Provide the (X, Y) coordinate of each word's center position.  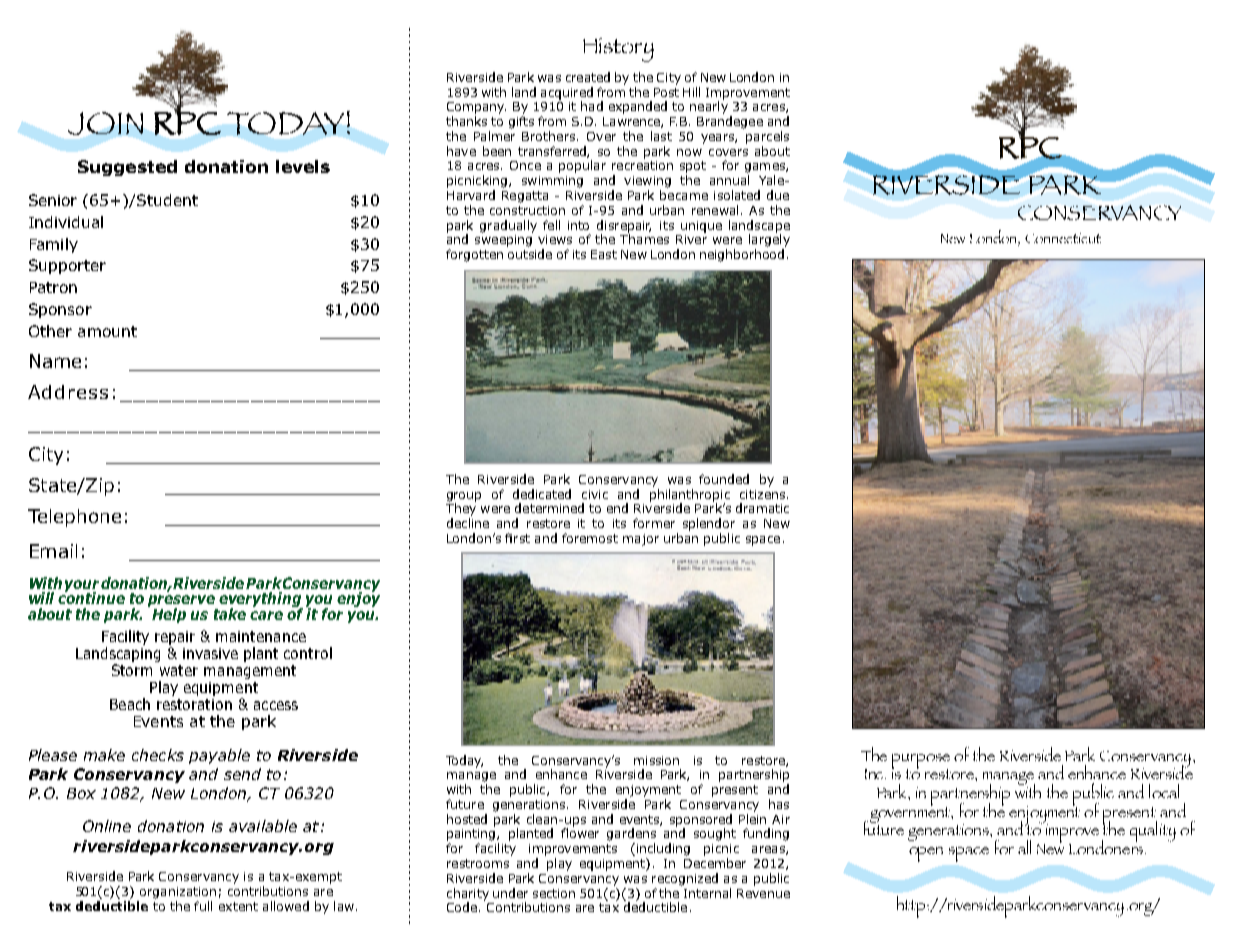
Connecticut (1063, 238)
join (105, 123)
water (179, 670)
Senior (53, 200)
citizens (762, 494)
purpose (921, 762)
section (554, 893)
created (588, 77)
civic (595, 494)
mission (656, 760)
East (604, 254)
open (926, 854)
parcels (767, 137)
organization (178, 893)
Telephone (74, 518)
